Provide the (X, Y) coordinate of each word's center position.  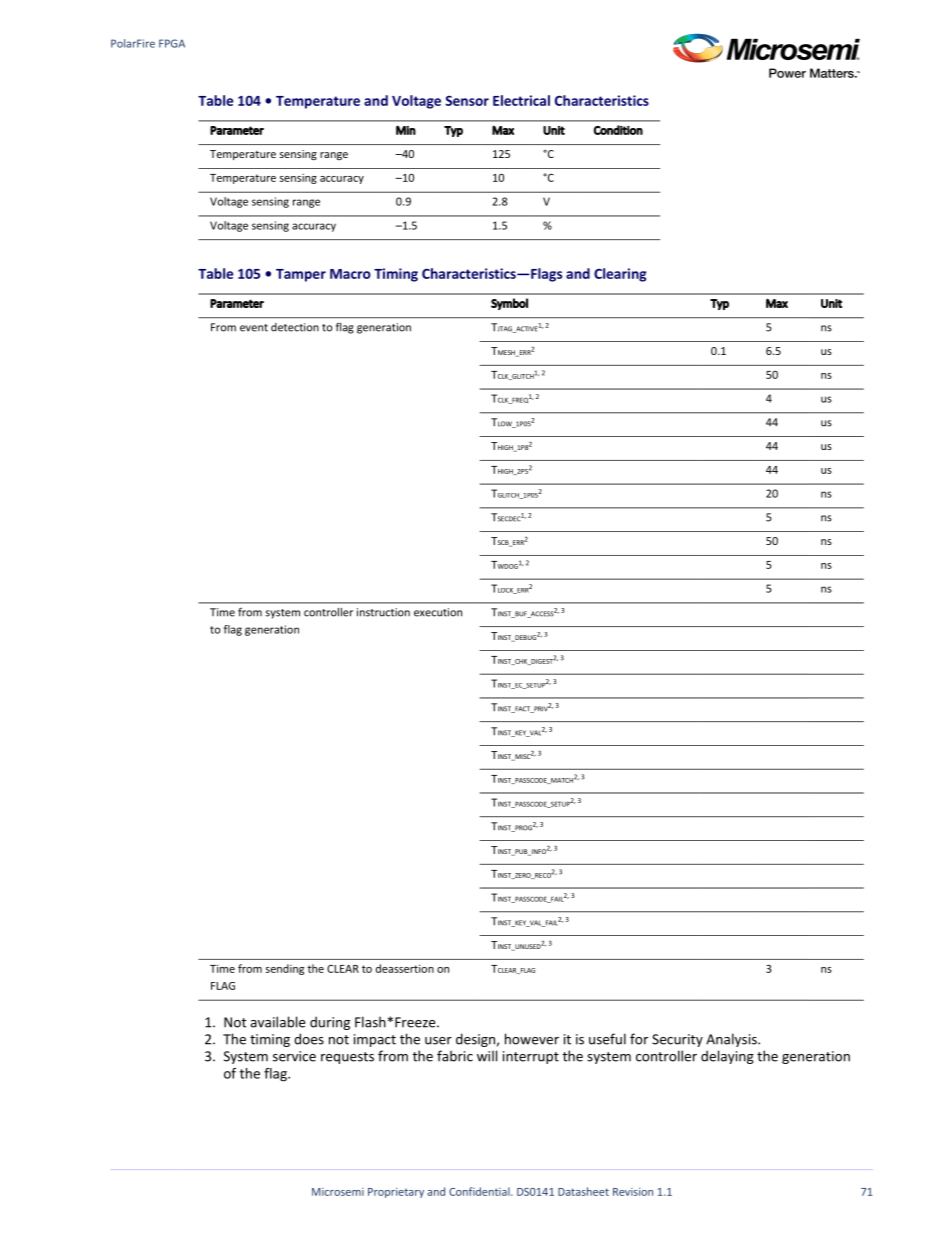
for (639, 1039)
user (438, 1041)
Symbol (509, 304)
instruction (383, 612)
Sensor (467, 100)
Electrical (521, 100)
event (254, 328)
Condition (618, 130)
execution (438, 612)
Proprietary (396, 1193)
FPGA (172, 43)
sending (285, 969)
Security (677, 1040)
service (294, 1056)
